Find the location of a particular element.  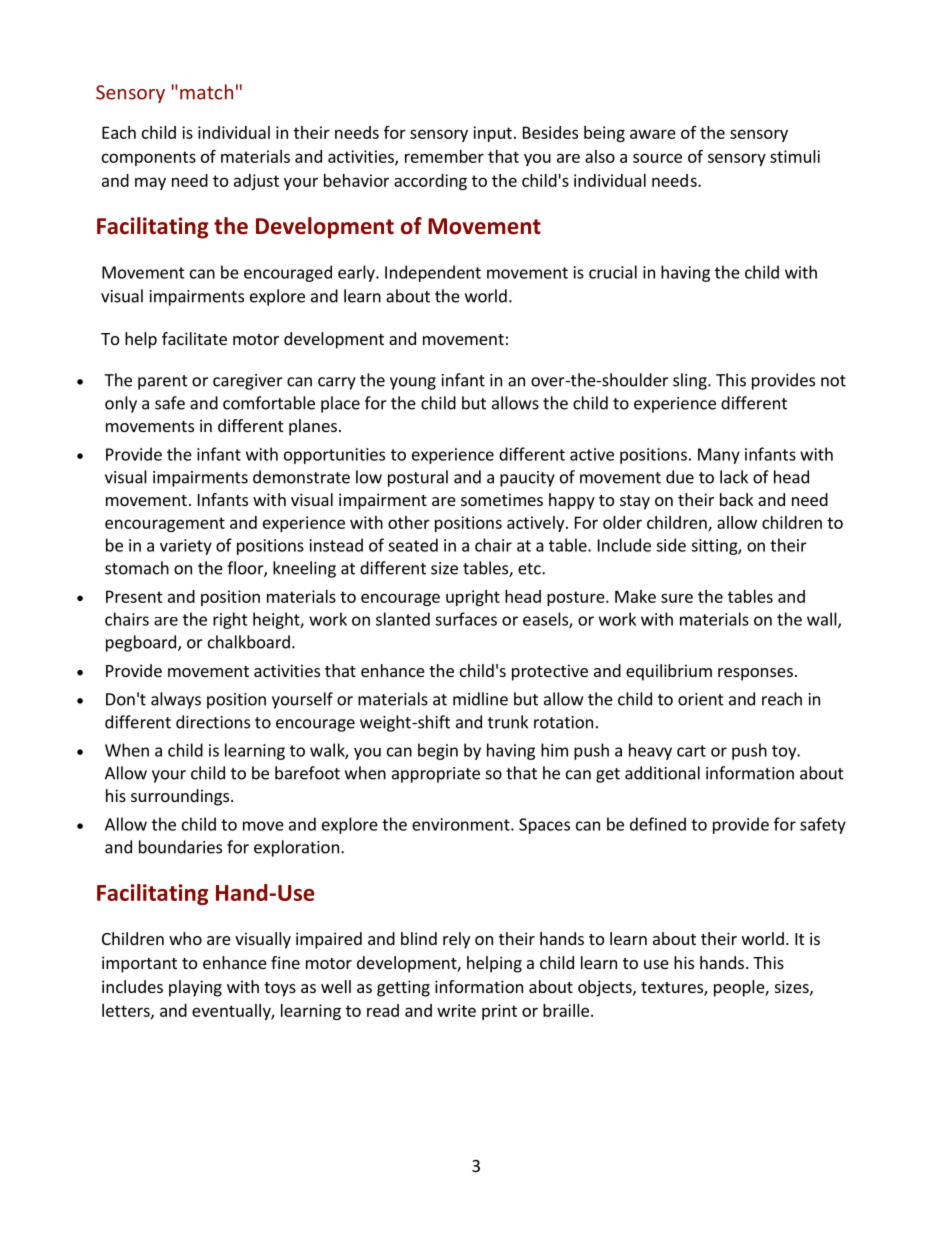

input is located at coordinates (492, 134).
